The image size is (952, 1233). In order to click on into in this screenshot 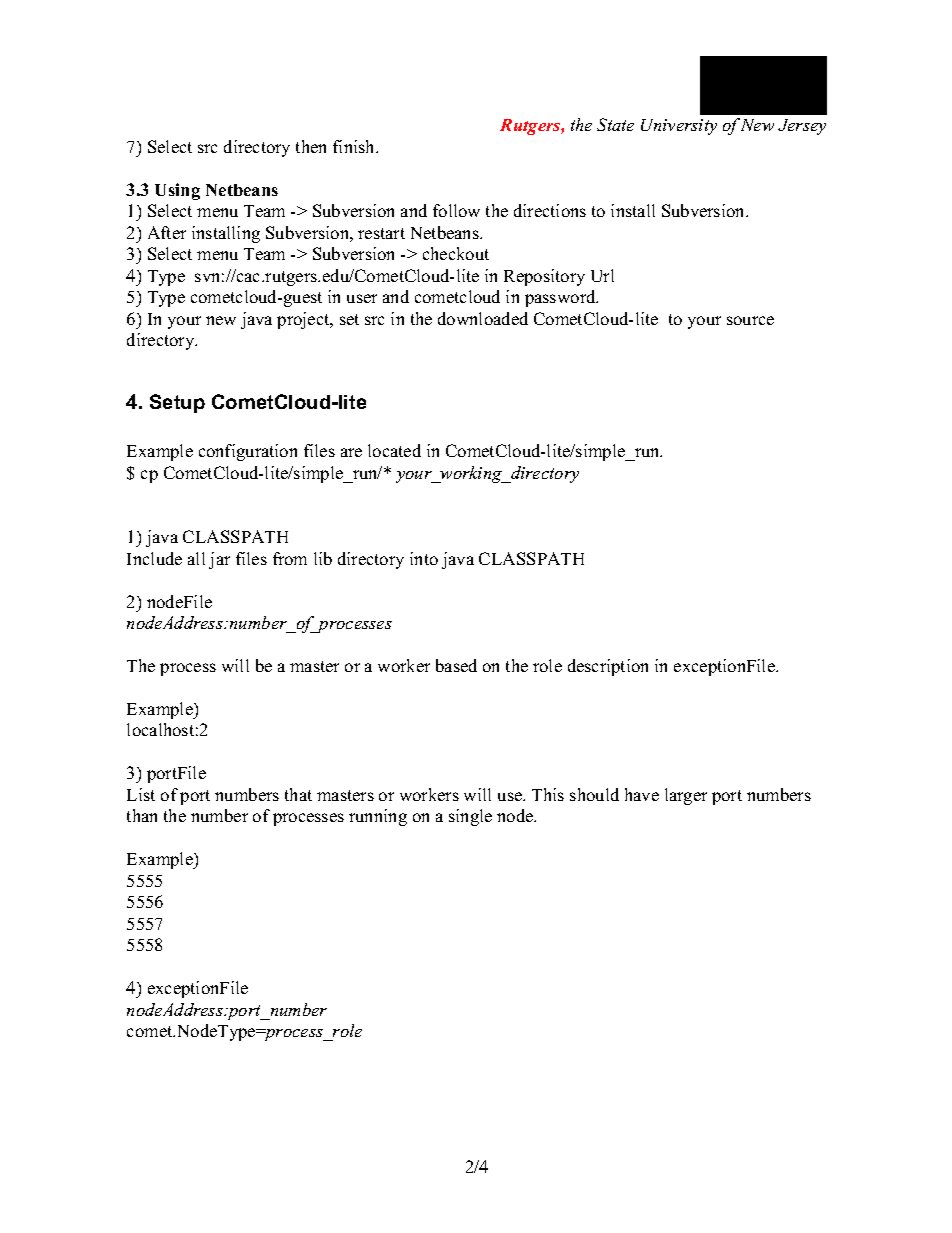, I will do `click(424, 558)`.
